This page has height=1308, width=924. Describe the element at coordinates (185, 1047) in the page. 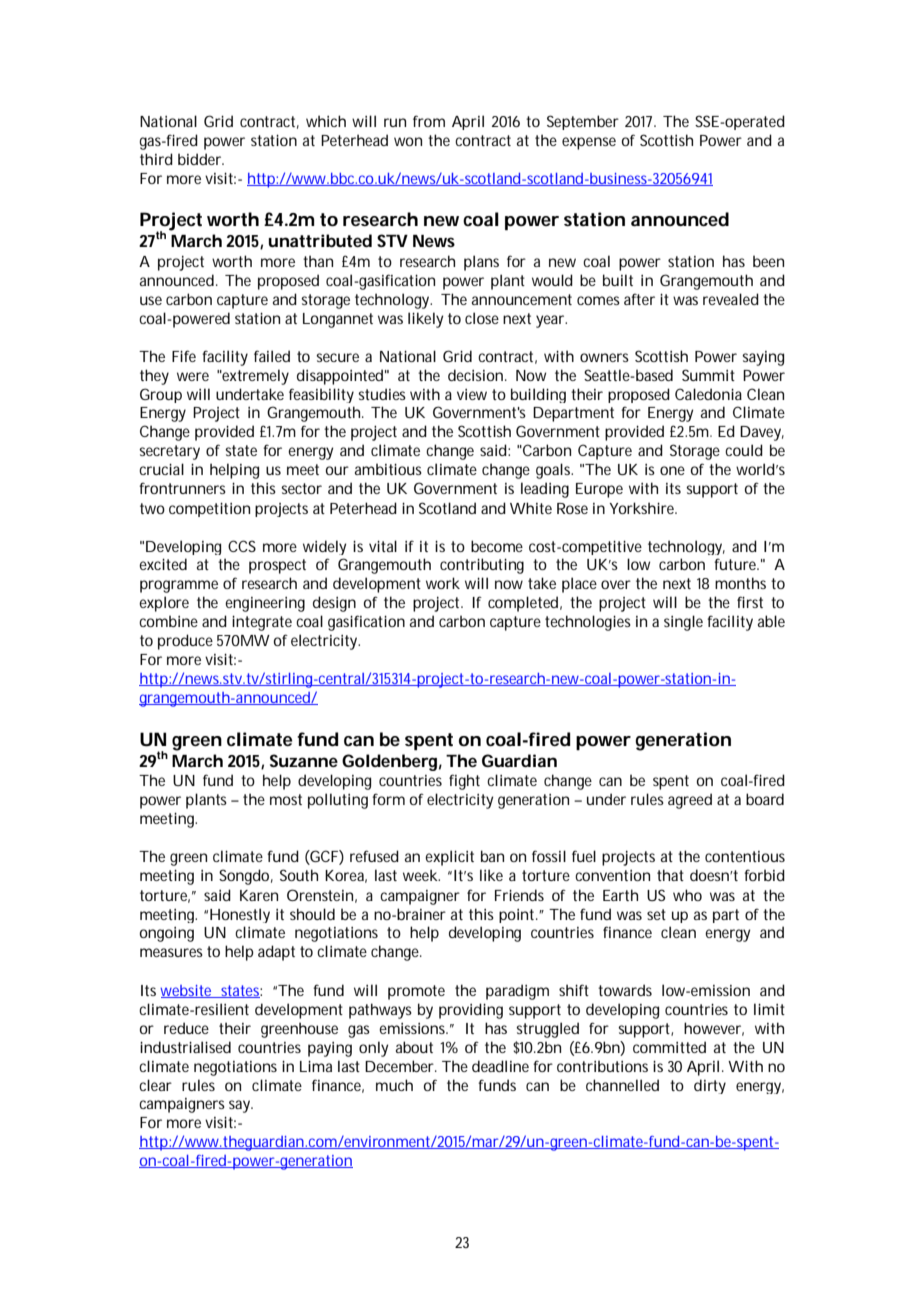

I see `industrialised` at that location.
